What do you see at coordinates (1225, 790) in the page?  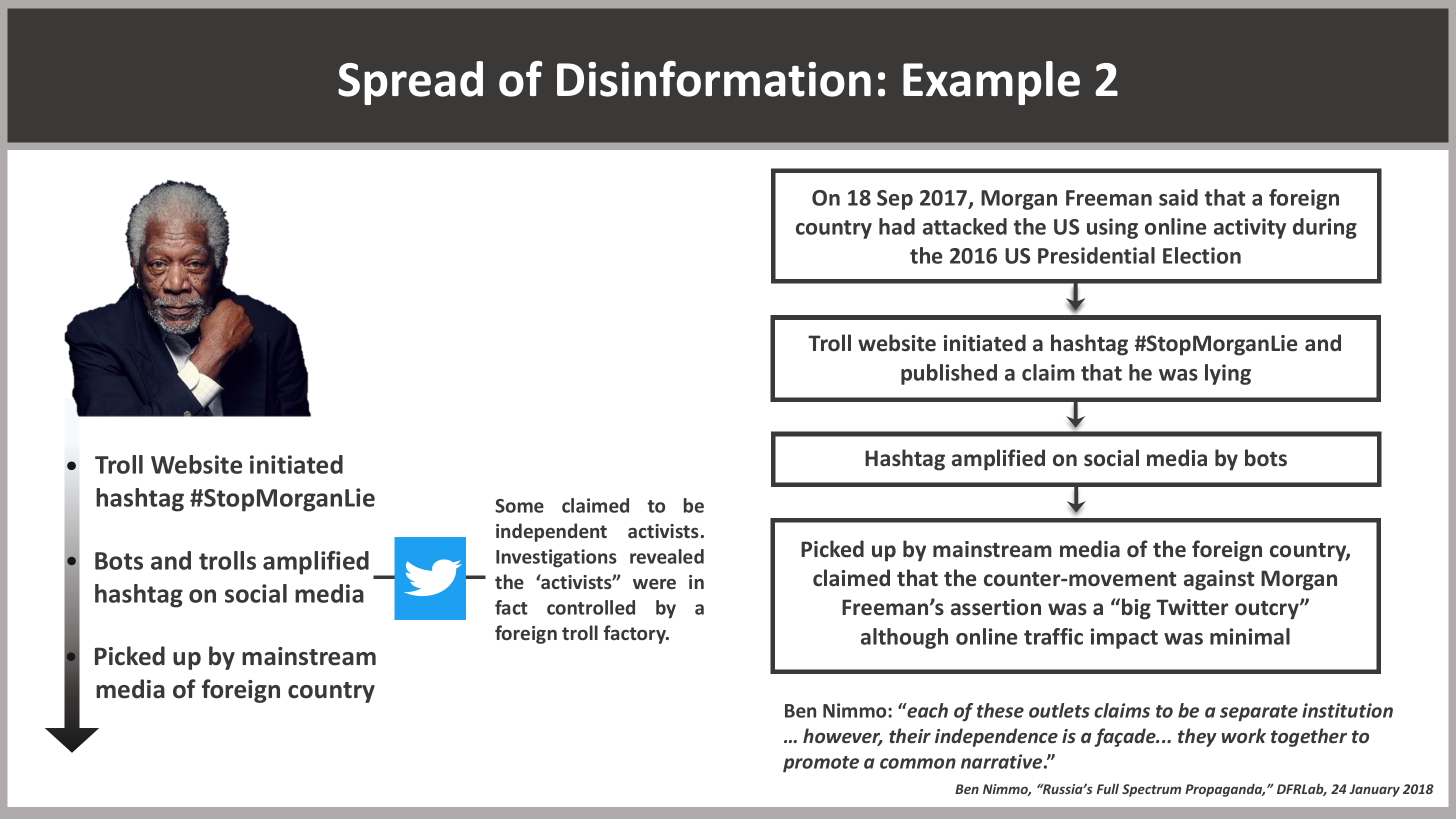 I see `Propaganda` at bounding box center [1225, 790].
